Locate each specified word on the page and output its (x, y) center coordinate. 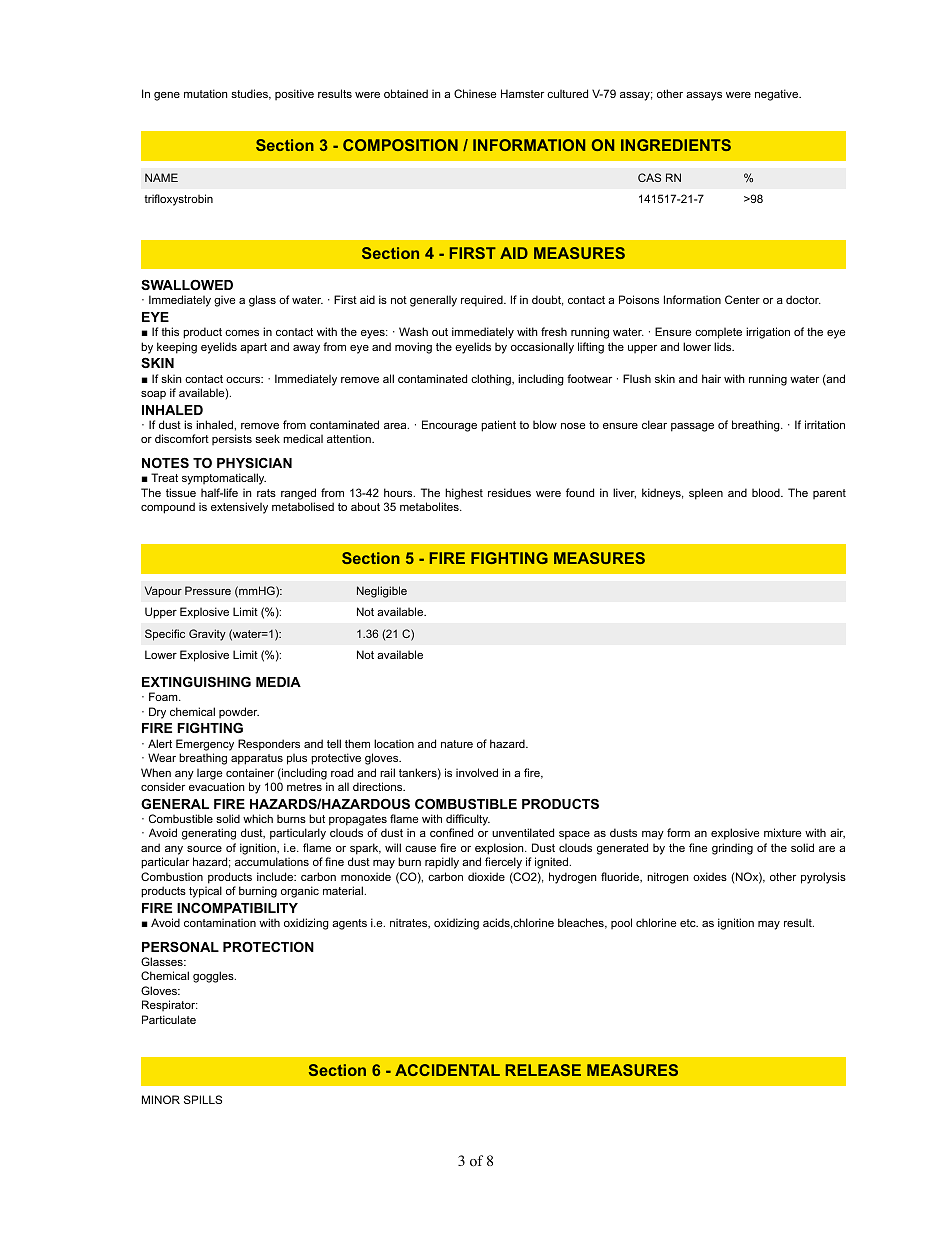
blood (767, 492)
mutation (205, 93)
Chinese (475, 93)
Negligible (382, 592)
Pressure (208, 590)
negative (778, 95)
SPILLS (203, 1099)
